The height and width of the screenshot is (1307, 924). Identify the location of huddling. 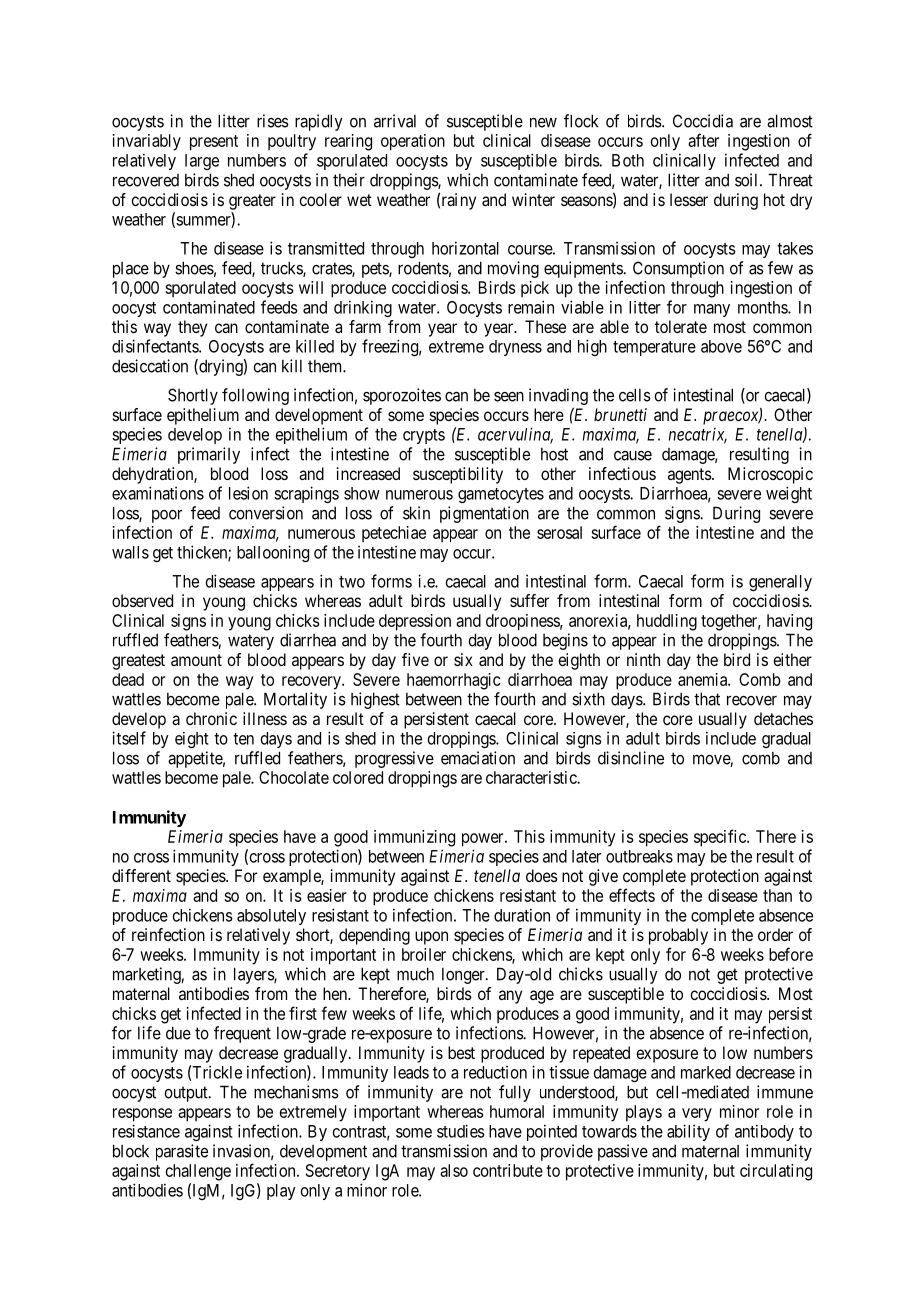
(667, 622).
